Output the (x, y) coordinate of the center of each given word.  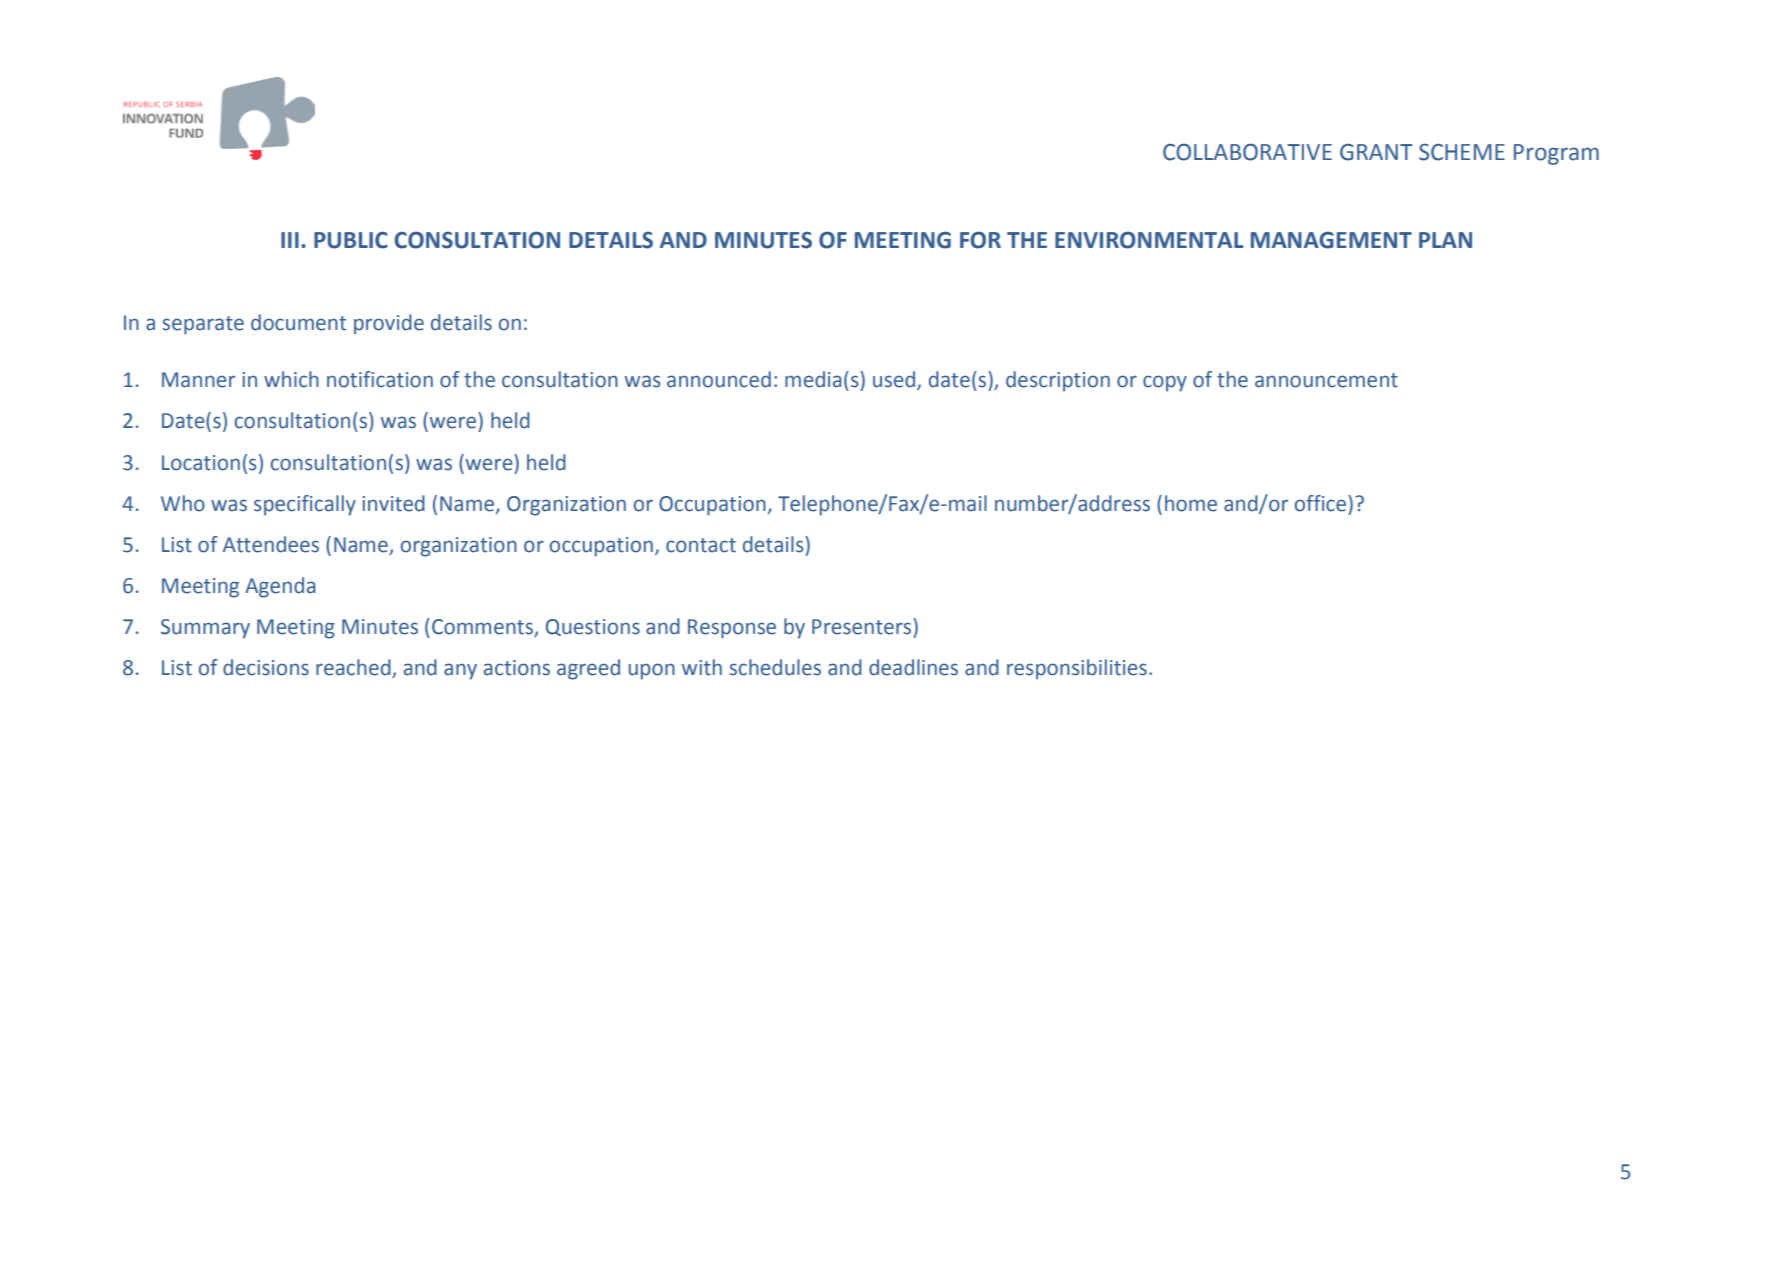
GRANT (1376, 152)
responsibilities (1077, 669)
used (894, 379)
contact (701, 545)
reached (354, 668)
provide (389, 324)
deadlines (913, 667)
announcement (1326, 380)
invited (393, 503)
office (1320, 503)
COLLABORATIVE (1247, 152)
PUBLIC (351, 240)
